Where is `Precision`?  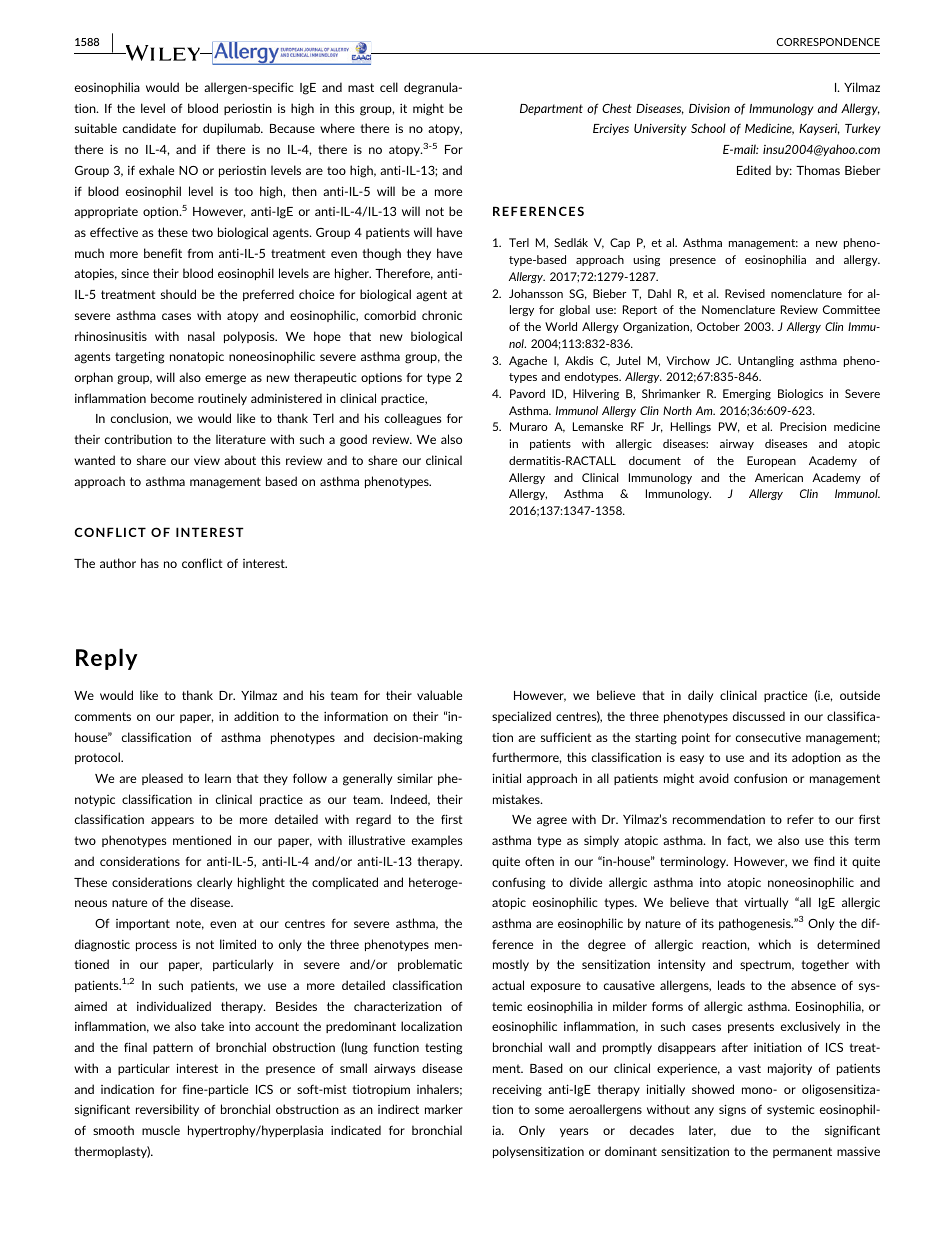
Precision is located at coordinates (803, 426).
